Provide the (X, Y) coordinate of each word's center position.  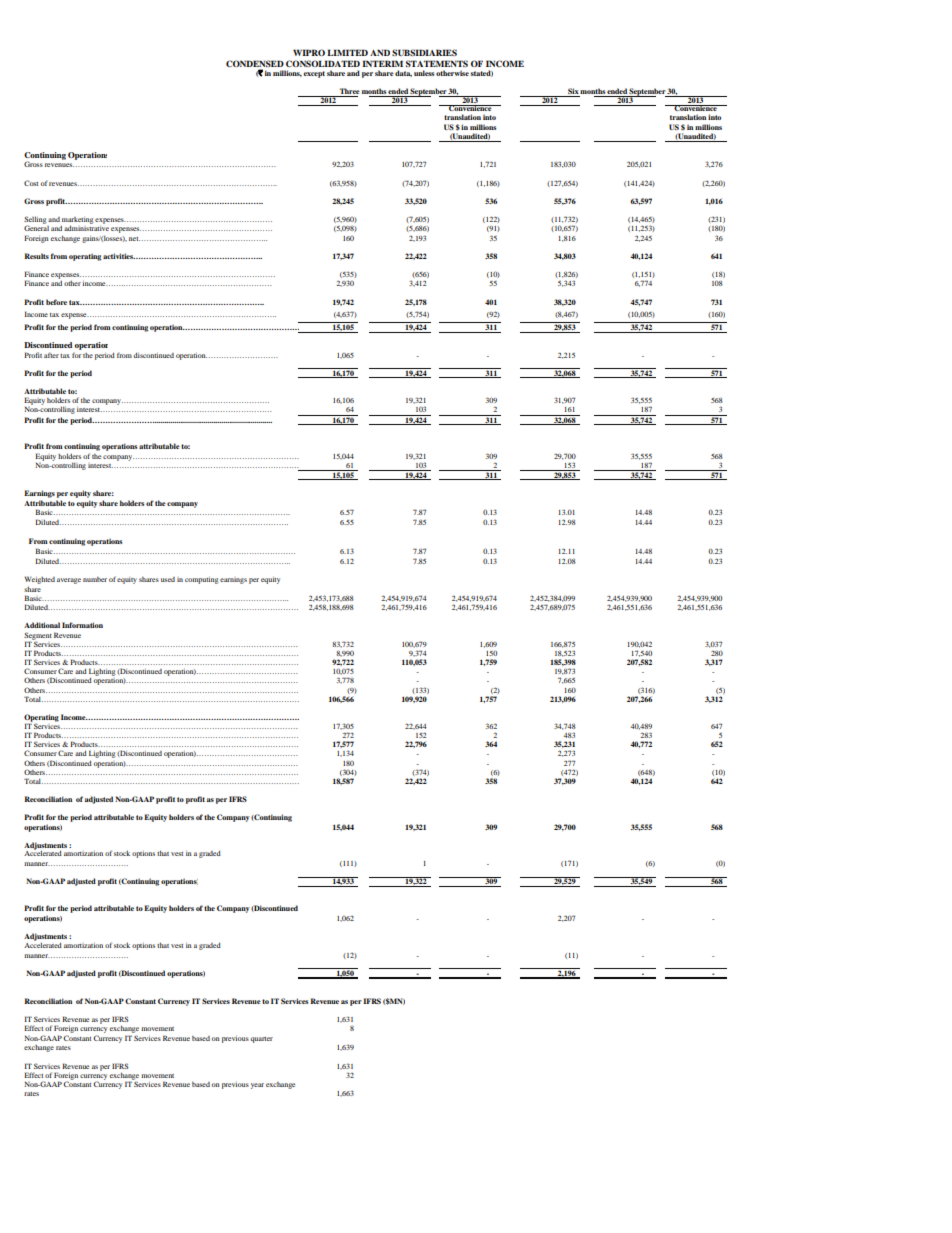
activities (119, 256)
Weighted (39, 580)
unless (424, 73)
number (95, 579)
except (314, 74)
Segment (38, 637)
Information (82, 625)
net (134, 239)
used (168, 579)
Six (573, 92)
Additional (42, 625)
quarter (261, 1040)
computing (202, 580)
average (69, 581)
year (257, 1086)
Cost (31, 183)
